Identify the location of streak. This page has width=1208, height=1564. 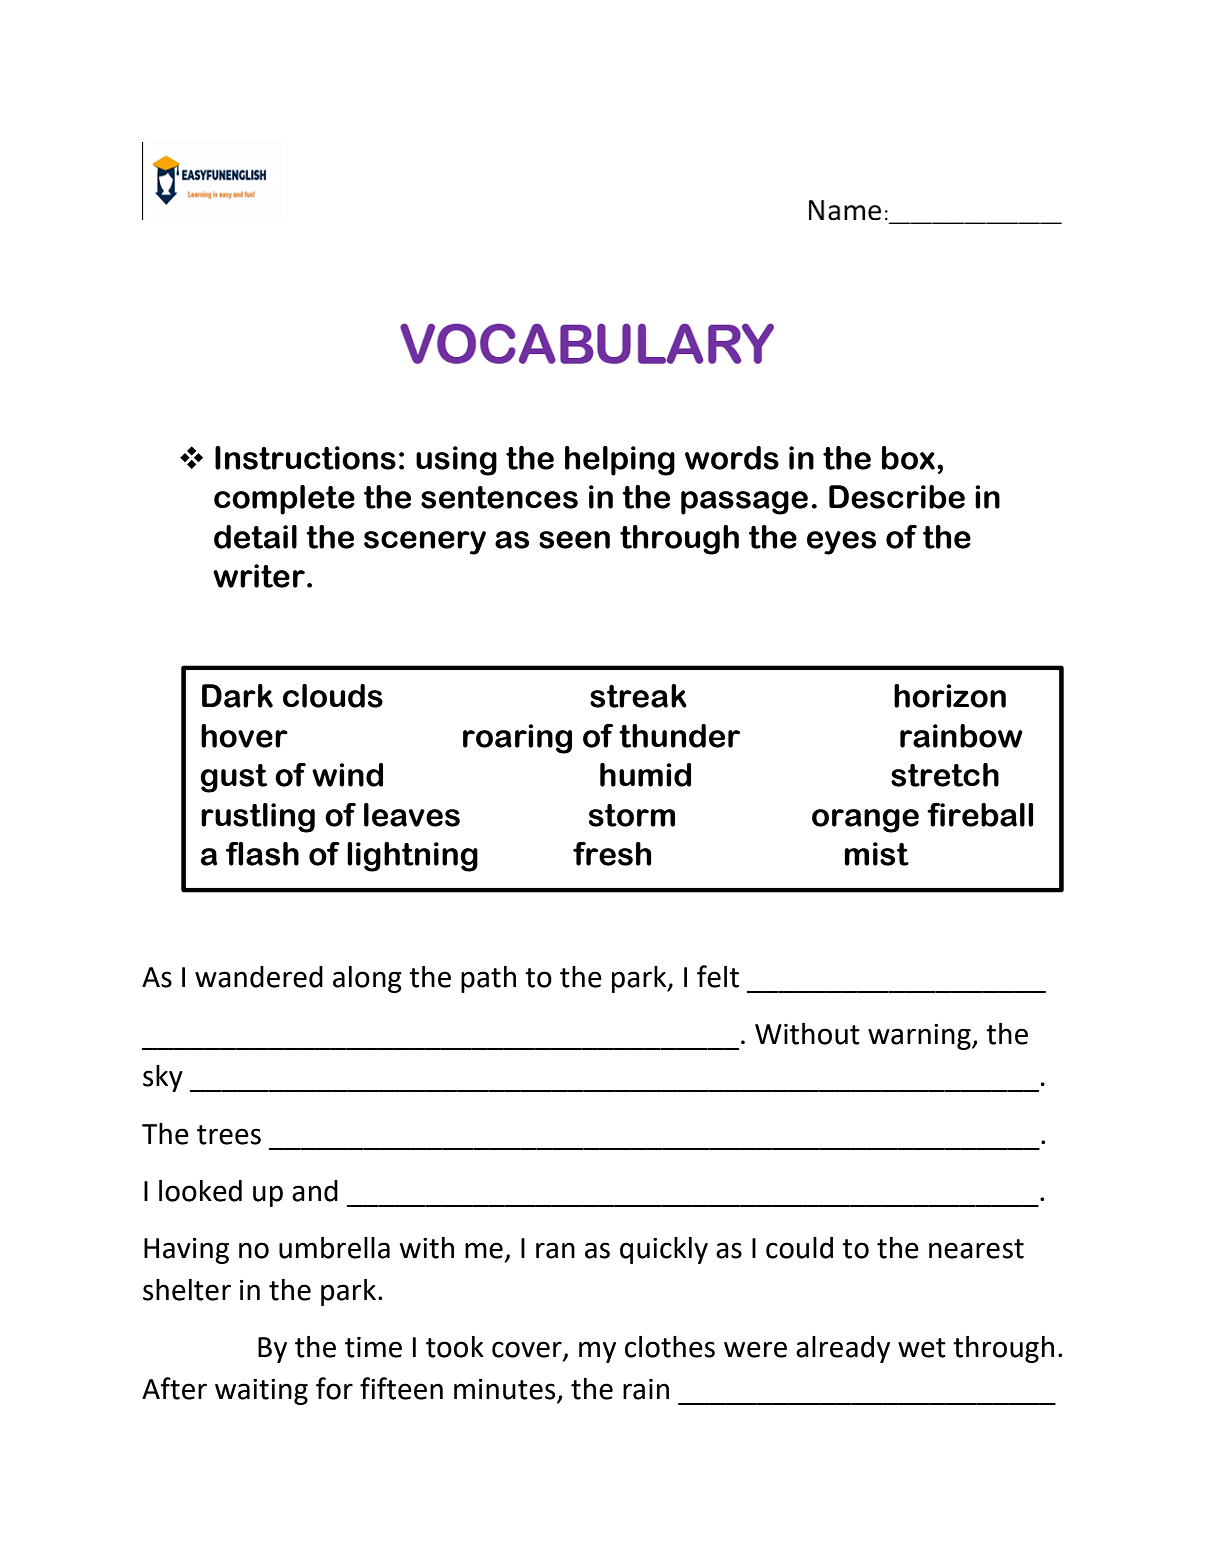
(638, 696).
